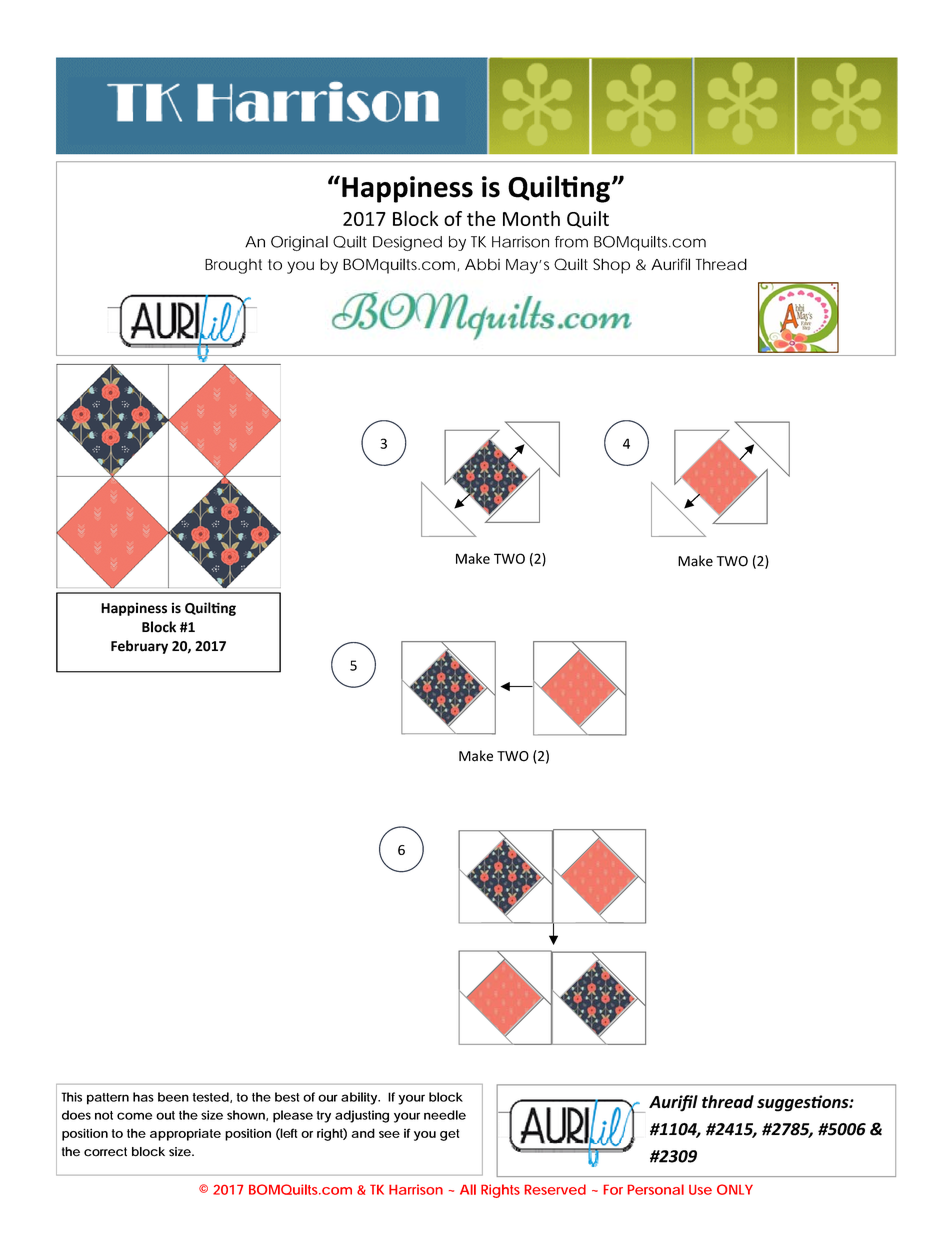  What do you see at coordinates (139, 647) in the image?
I see `February` at bounding box center [139, 647].
